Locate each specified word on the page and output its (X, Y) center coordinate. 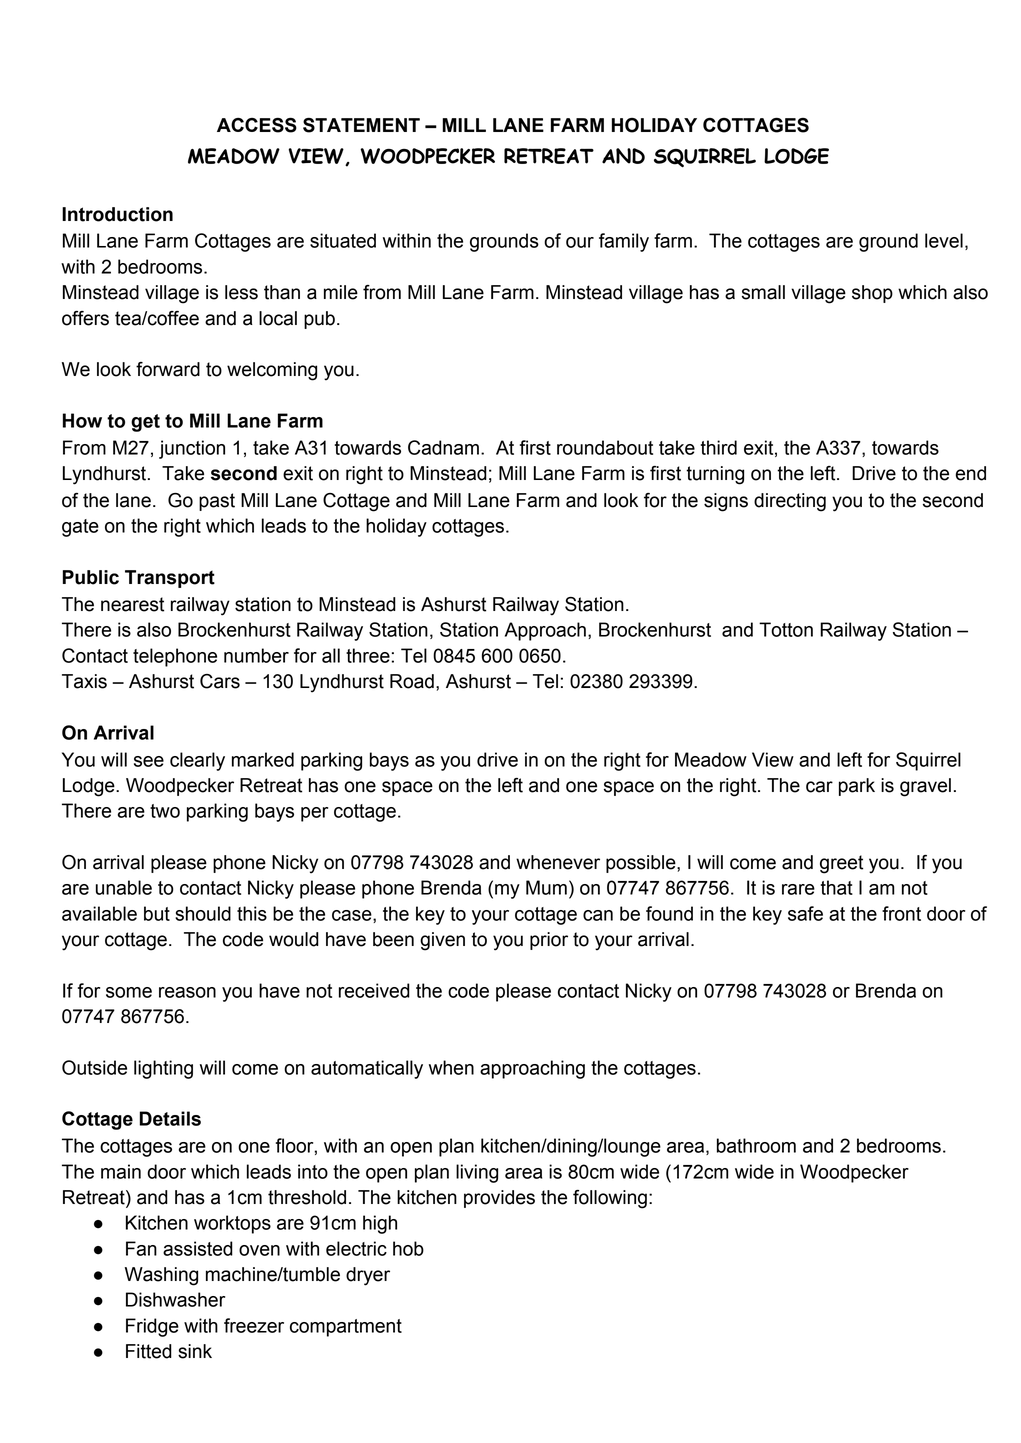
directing (790, 502)
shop (872, 294)
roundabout (605, 447)
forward (168, 369)
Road (412, 681)
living (477, 1173)
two (165, 811)
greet (841, 864)
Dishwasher (175, 1299)
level (944, 240)
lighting (163, 1069)
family (624, 242)
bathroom (756, 1145)
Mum (546, 887)
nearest (132, 604)
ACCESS (257, 125)
